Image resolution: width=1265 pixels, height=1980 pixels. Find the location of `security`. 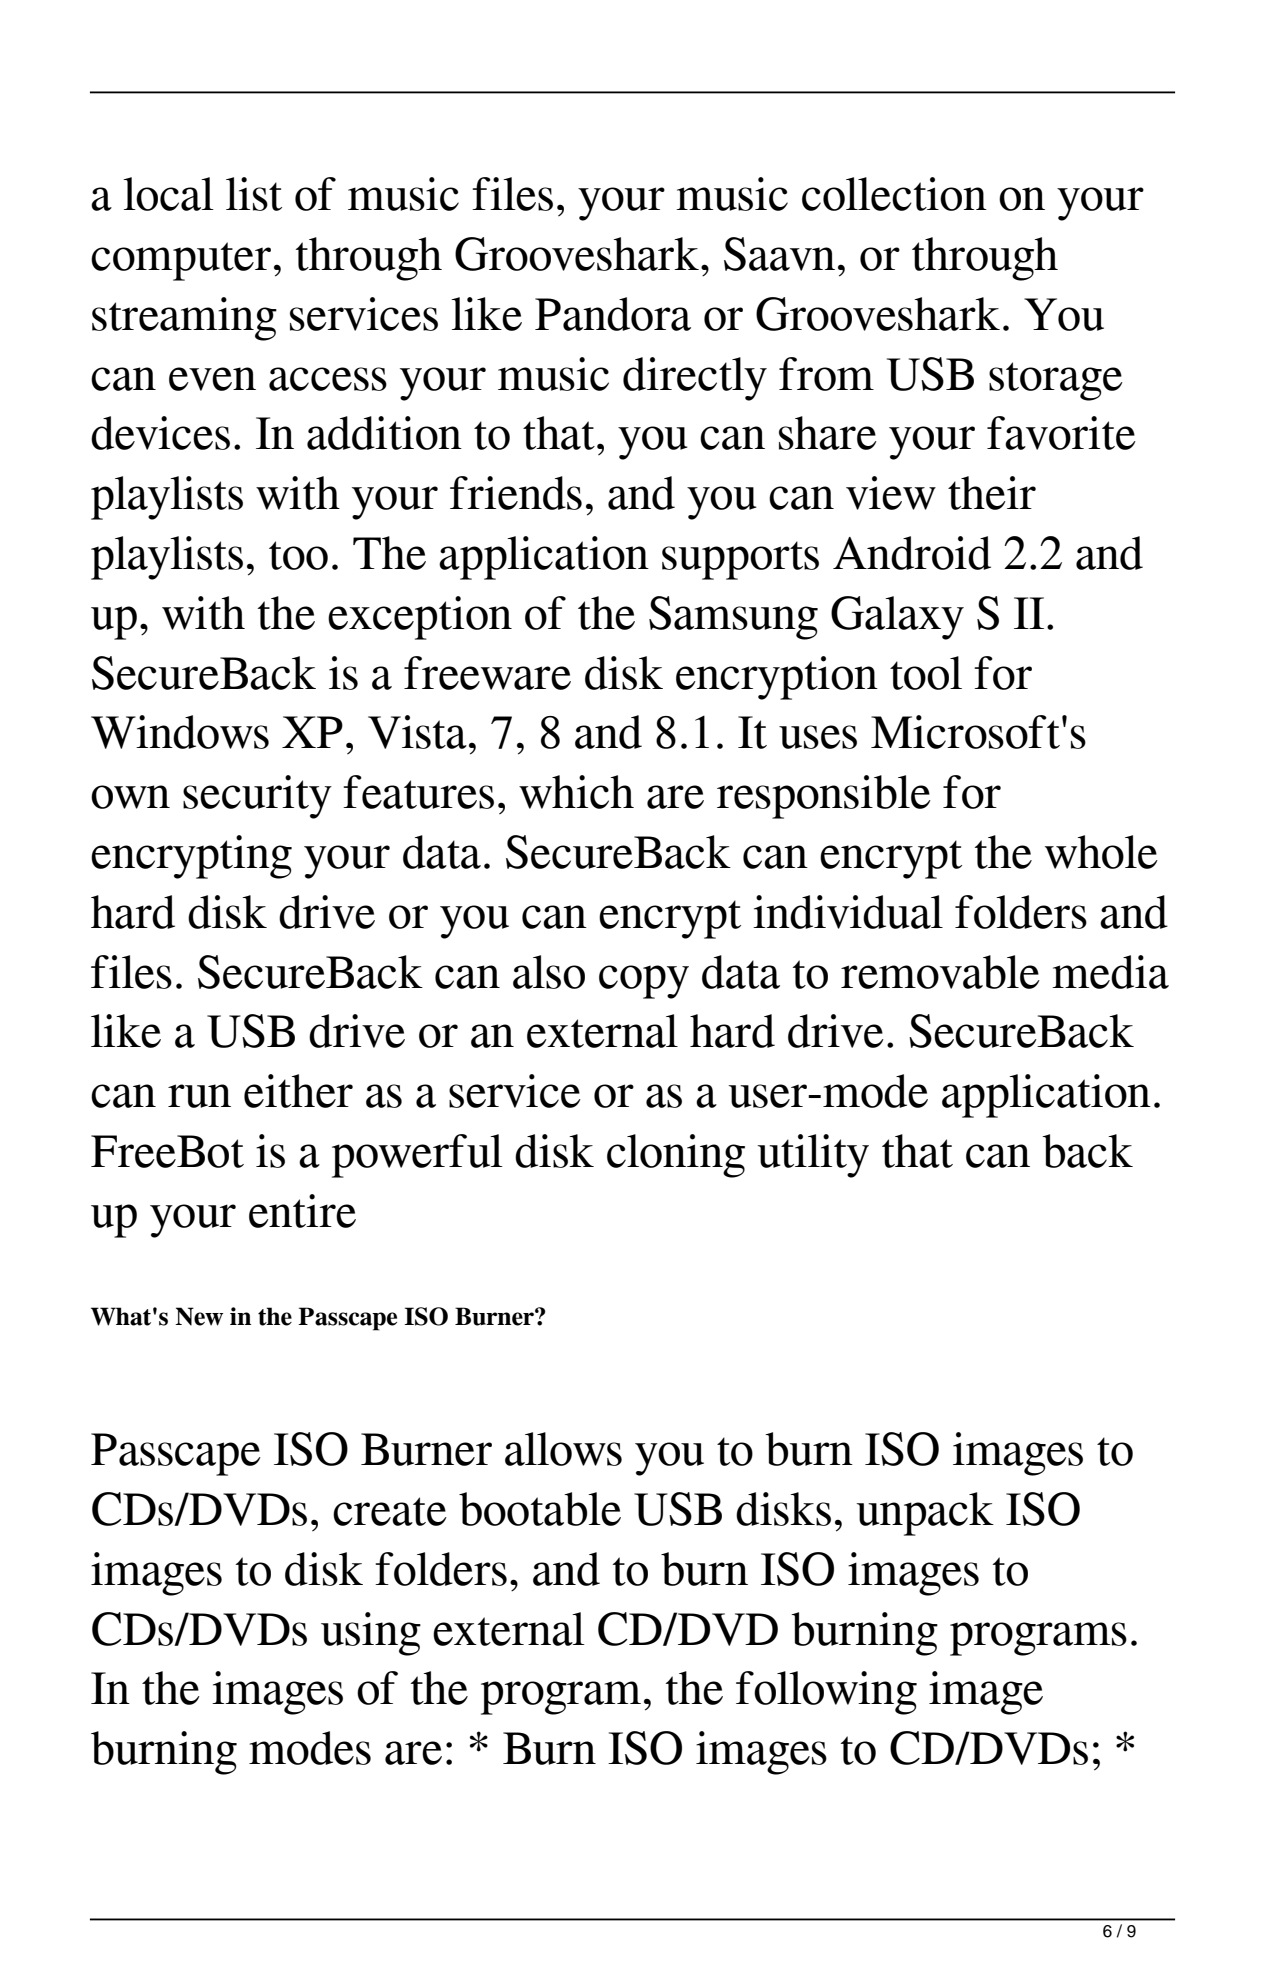

security is located at coordinates (257, 797).
